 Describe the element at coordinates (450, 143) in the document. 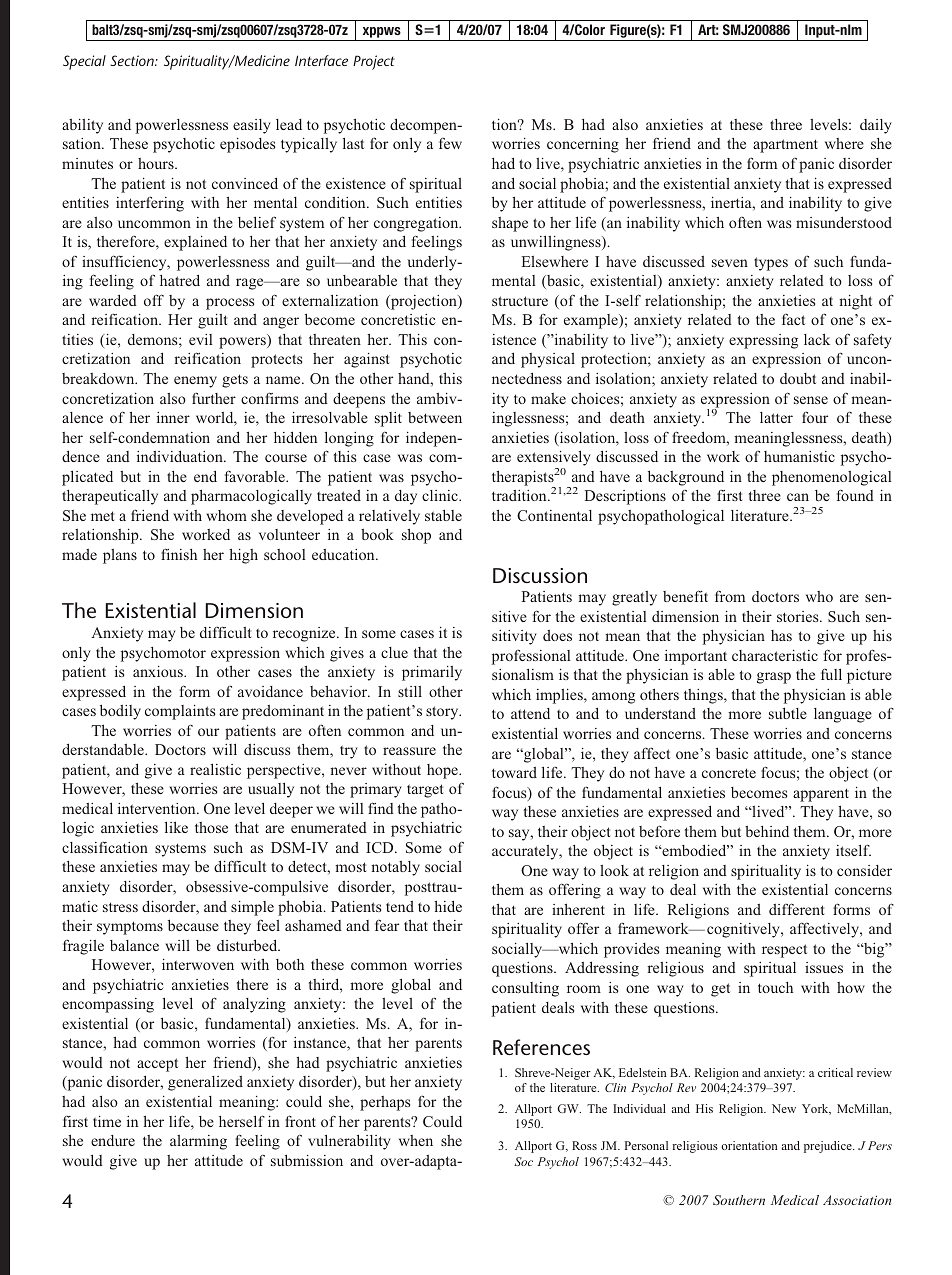

I see `few` at that location.
